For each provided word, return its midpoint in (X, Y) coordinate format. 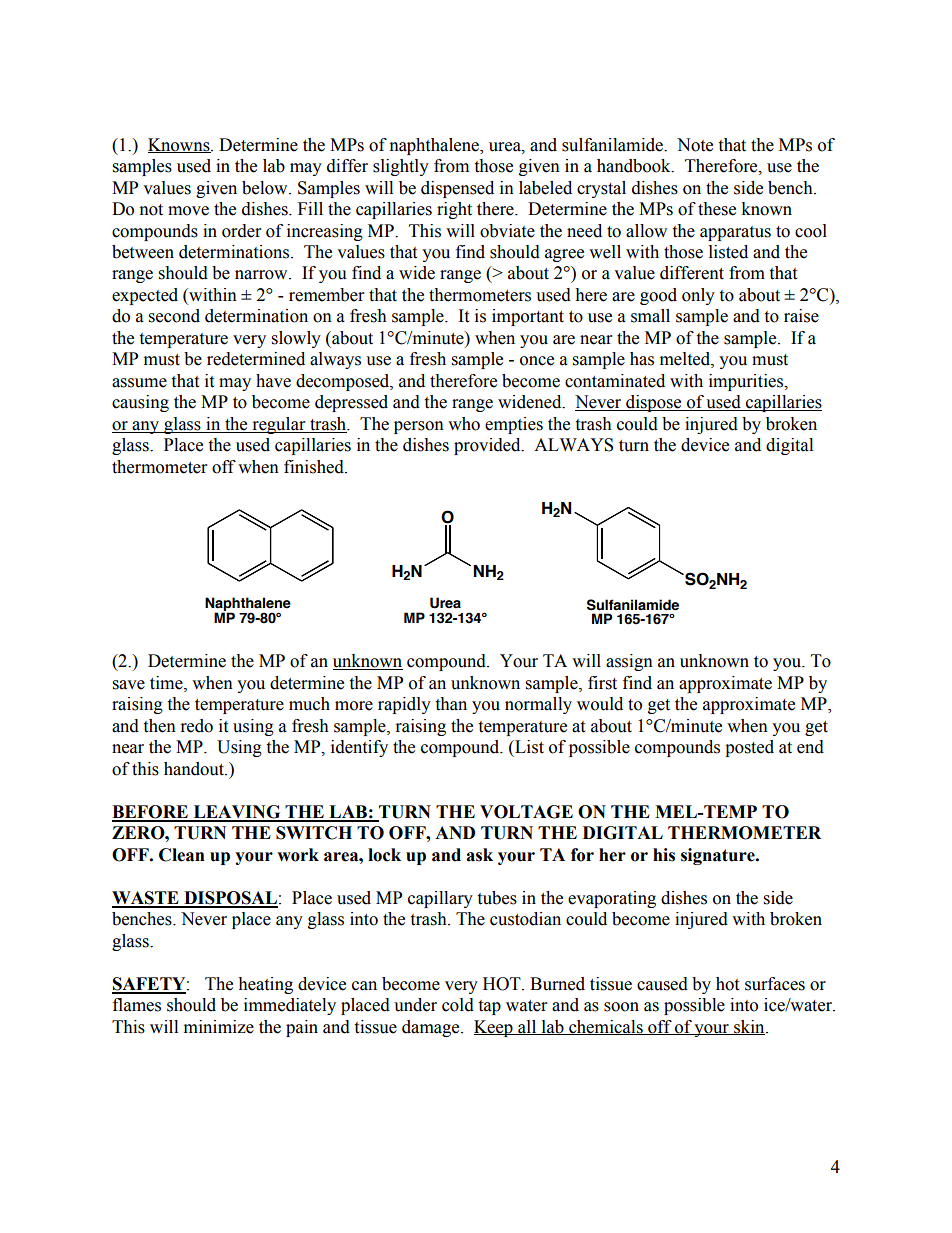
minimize (219, 1027)
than (451, 704)
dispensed (457, 189)
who (464, 424)
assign (629, 662)
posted (749, 748)
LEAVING (237, 813)
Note (695, 145)
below (266, 188)
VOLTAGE (526, 812)
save (129, 685)
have (273, 381)
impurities (747, 382)
